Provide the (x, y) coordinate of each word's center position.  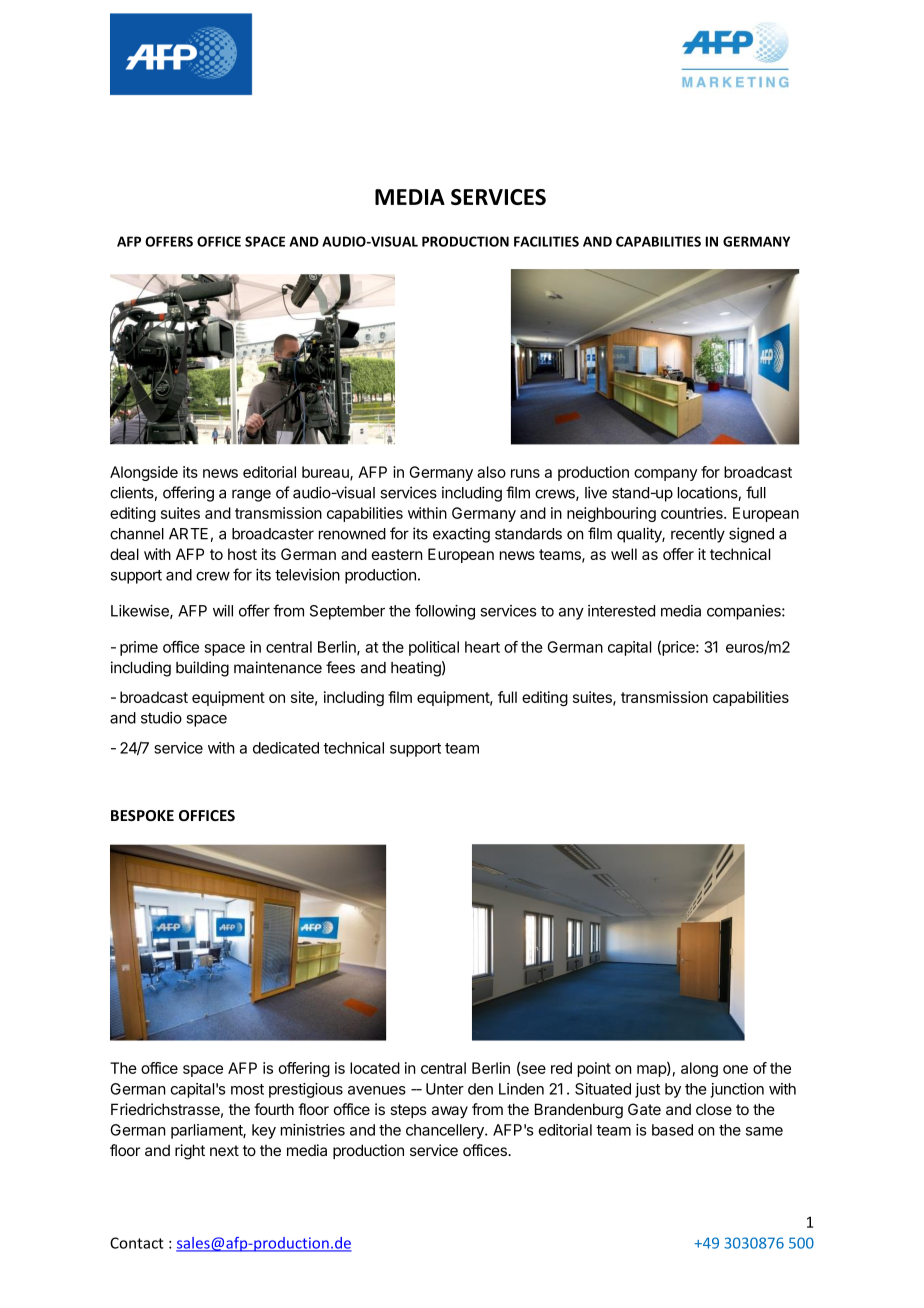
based (672, 1130)
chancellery (446, 1131)
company (665, 475)
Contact (137, 1243)
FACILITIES (546, 241)
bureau (326, 473)
